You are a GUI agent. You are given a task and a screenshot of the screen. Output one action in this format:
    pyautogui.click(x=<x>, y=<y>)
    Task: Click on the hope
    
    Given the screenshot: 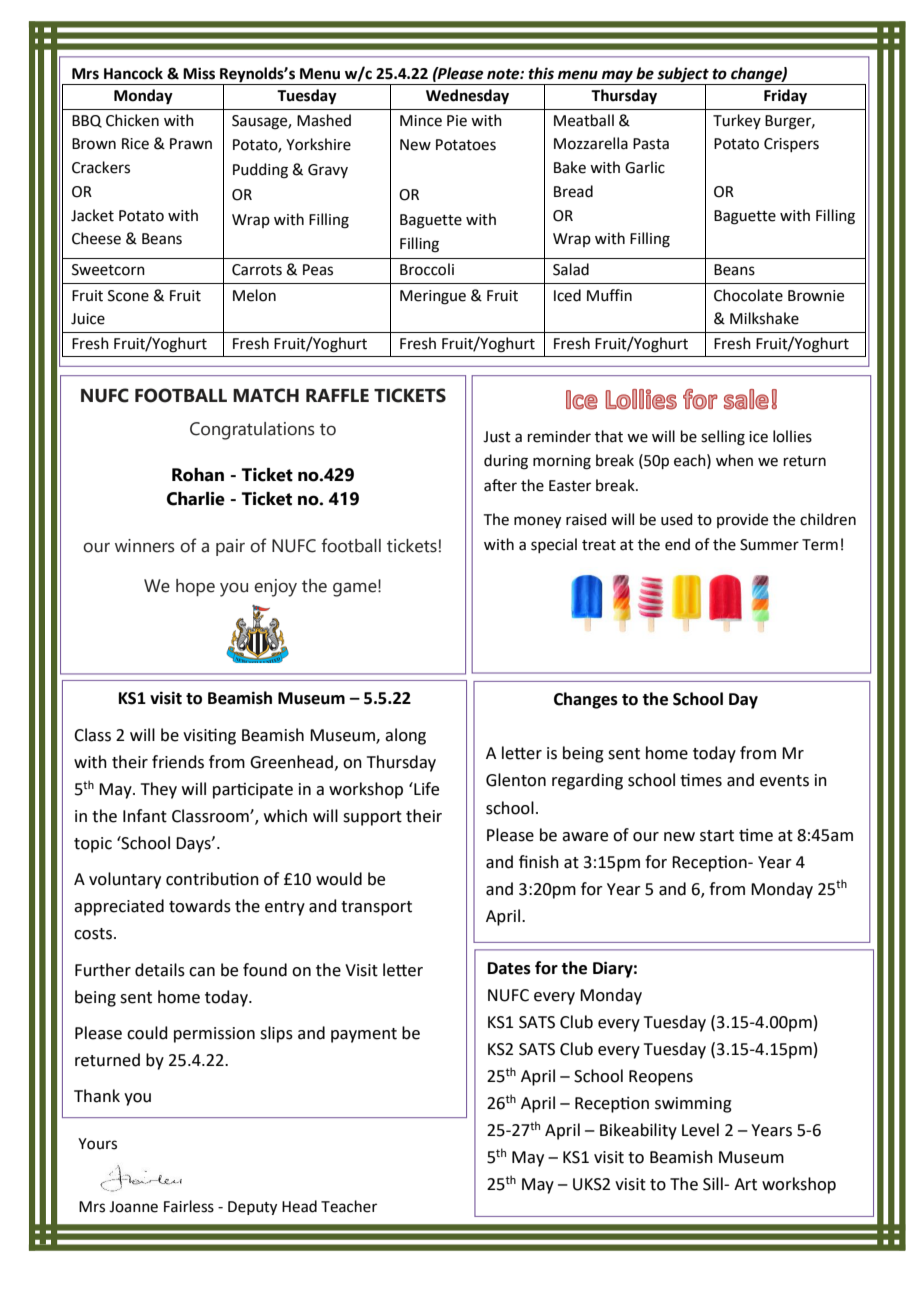 What is the action you would take?
    pyautogui.click(x=195, y=587)
